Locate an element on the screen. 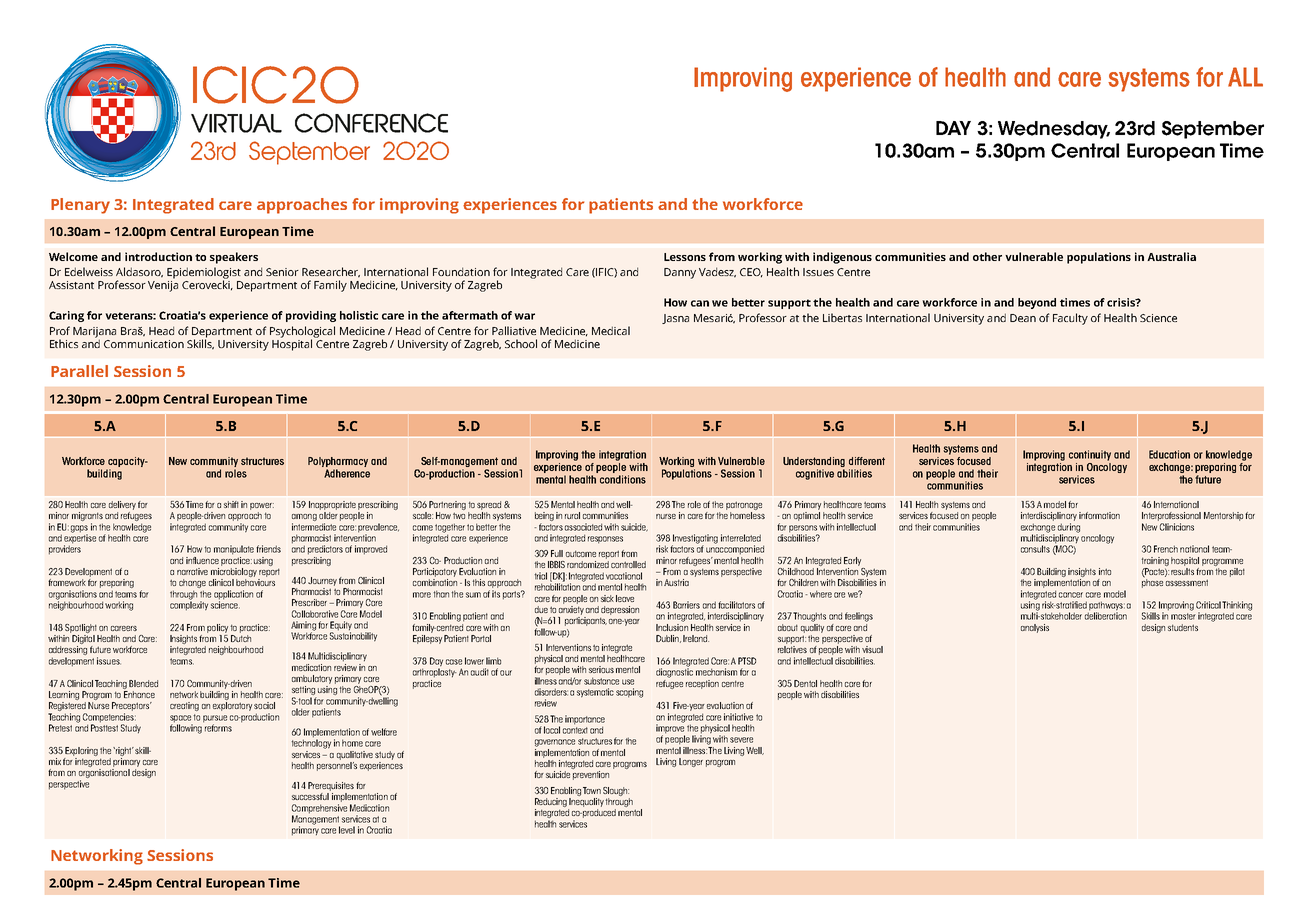  analysis is located at coordinates (1035, 628).
